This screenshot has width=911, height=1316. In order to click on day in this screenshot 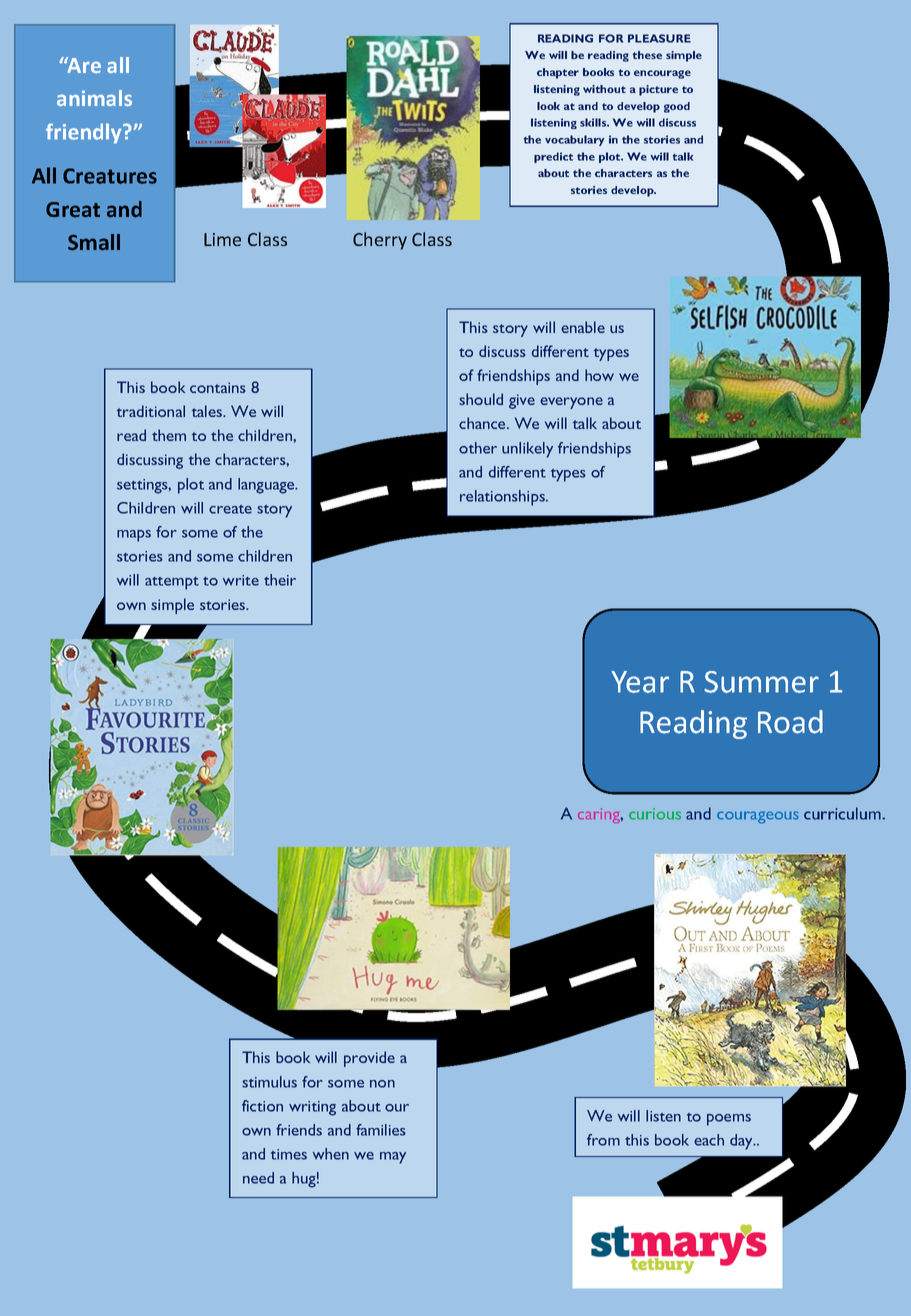, I will do `click(742, 1142)`.
